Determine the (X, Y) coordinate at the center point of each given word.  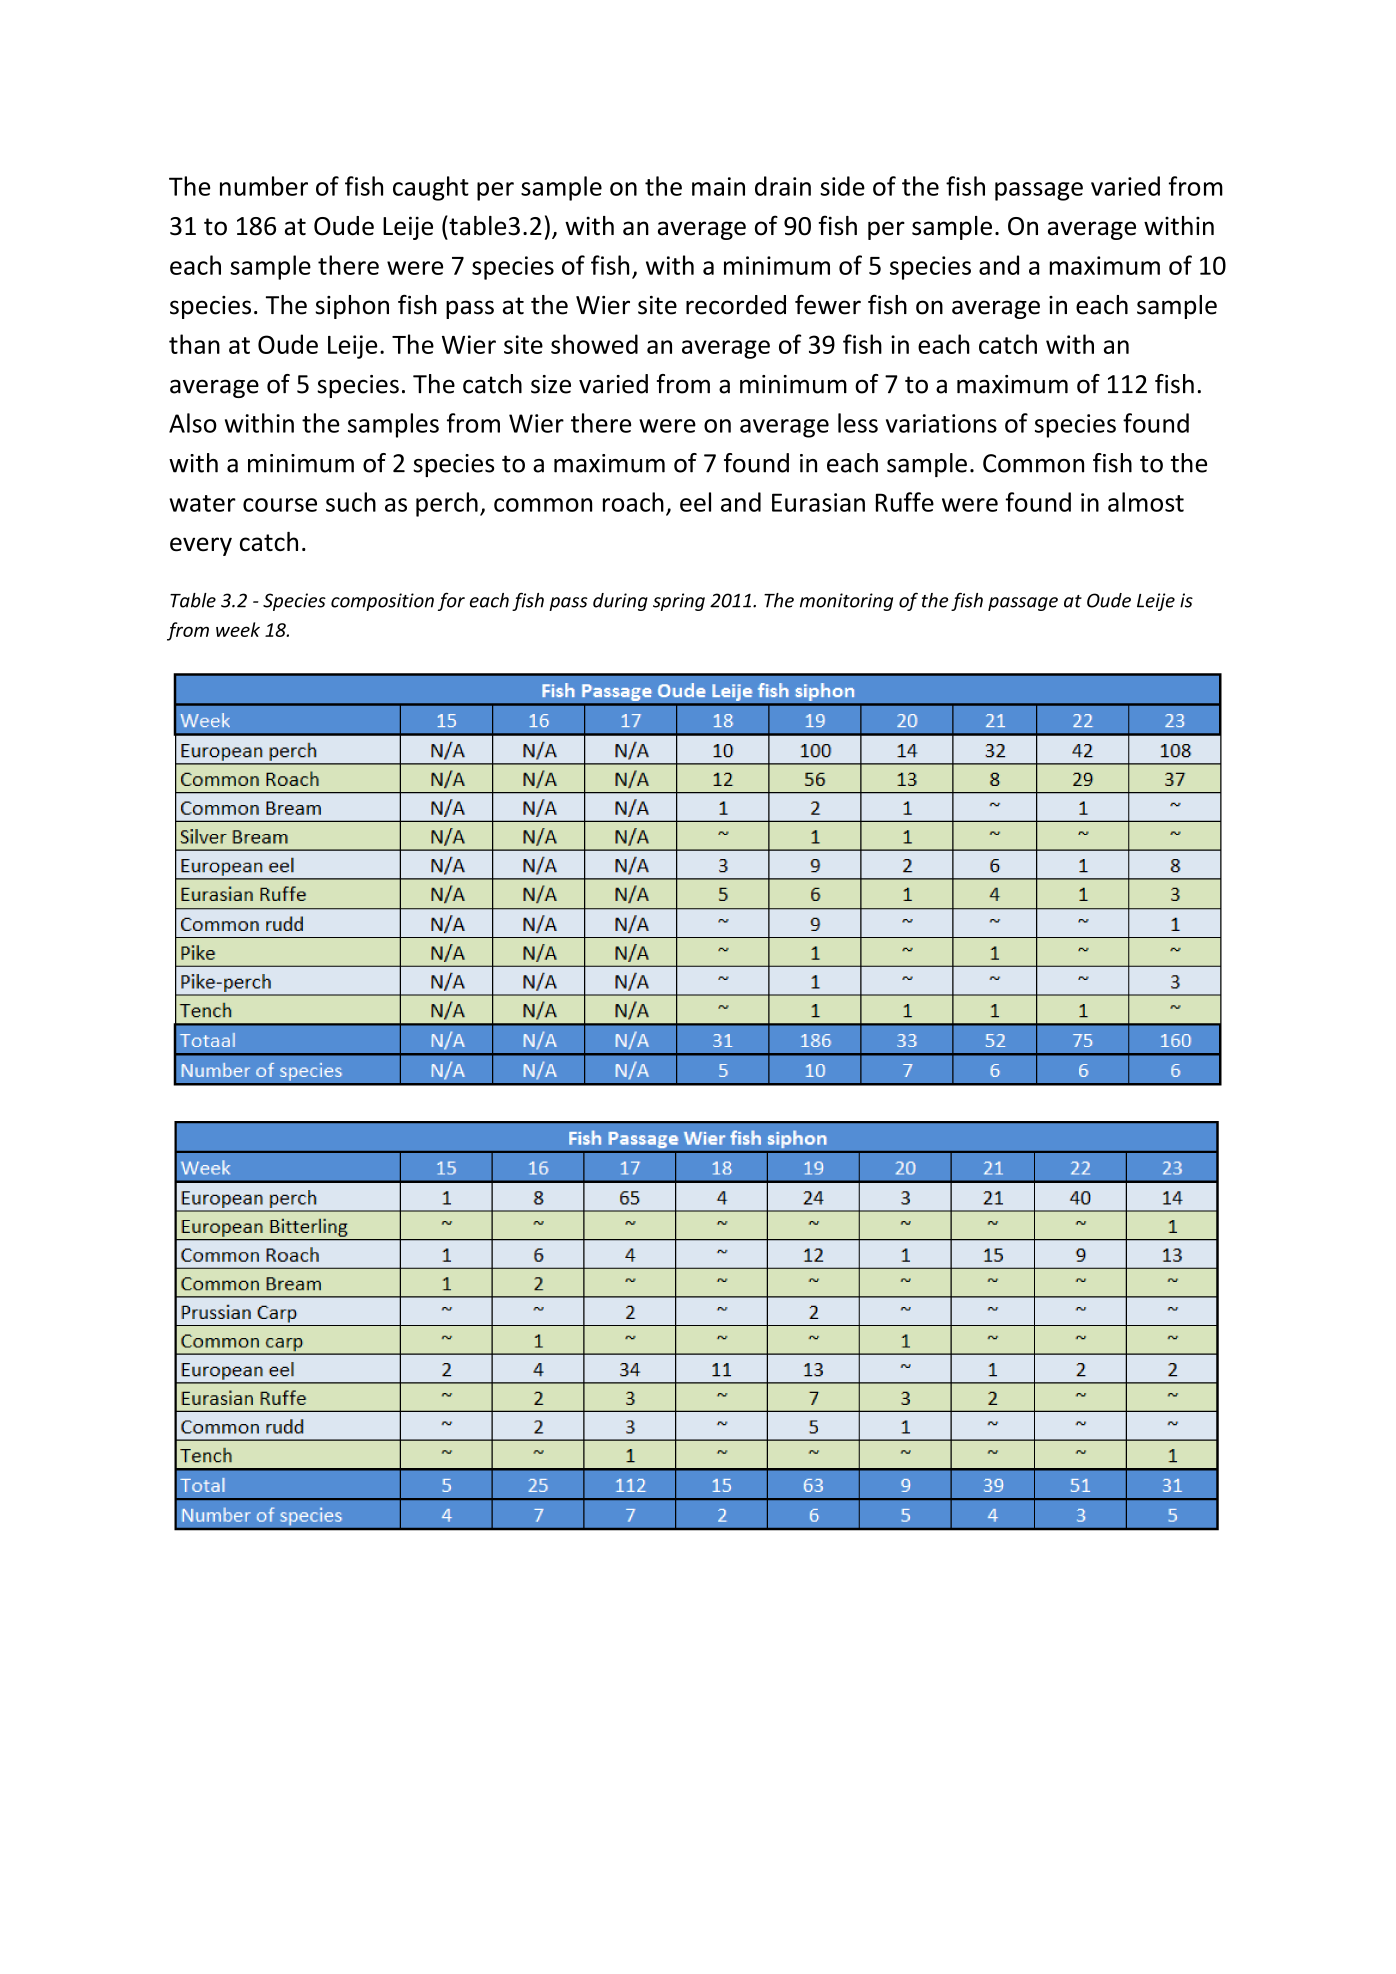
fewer (828, 305)
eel (695, 502)
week (238, 629)
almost (1146, 502)
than (194, 344)
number (264, 186)
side (842, 186)
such (351, 502)
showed (594, 344)
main (718, 186)
